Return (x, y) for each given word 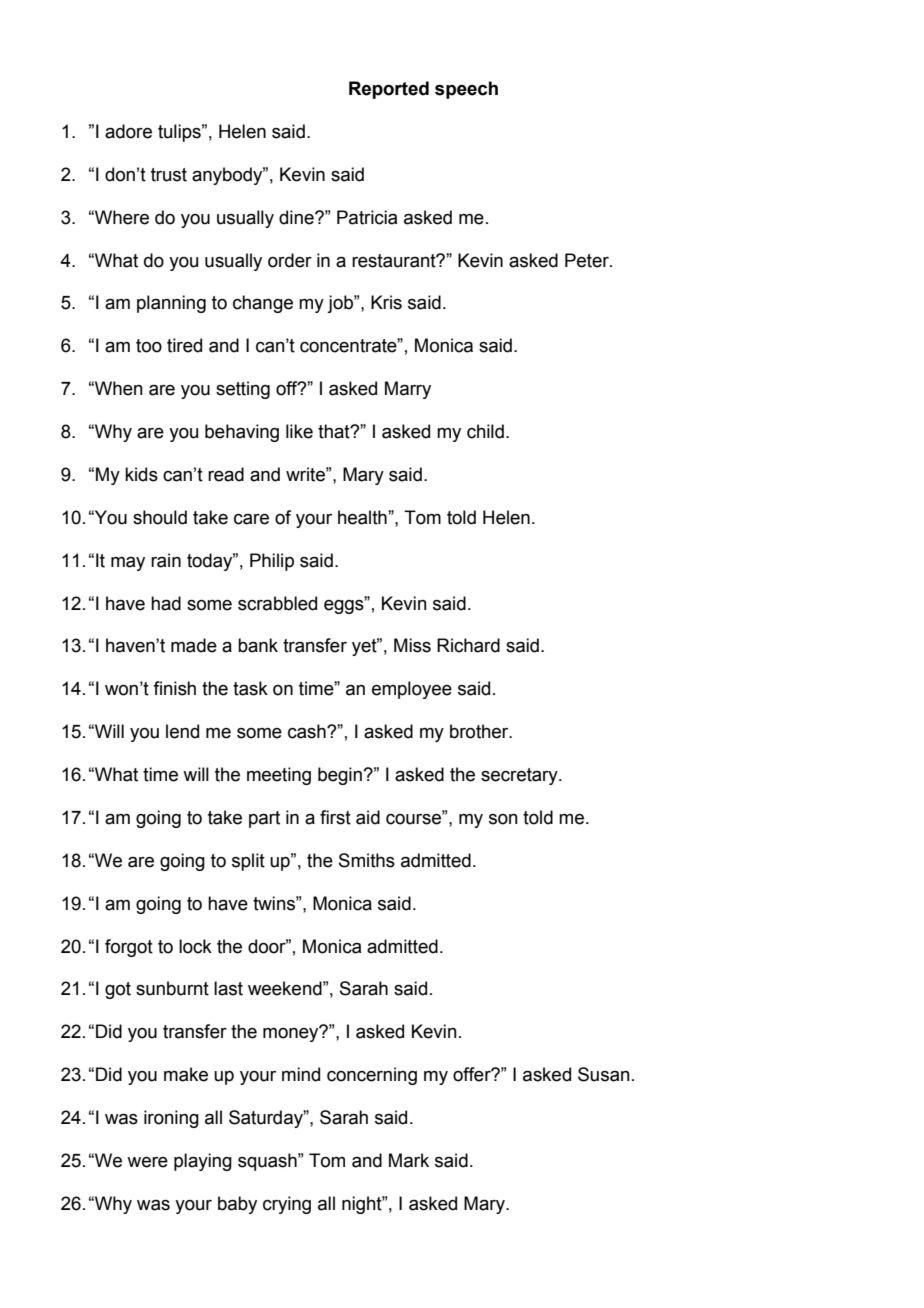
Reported (389, 90)
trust (169, 175)
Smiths (367, 860)
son (503, 819)
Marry (408, 390)
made (194, 645)
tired (184, 345)
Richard (468, 645)
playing (203, 1162)
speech (466, 90)
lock (195, 946)
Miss (412, 645)
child (485, 431)
